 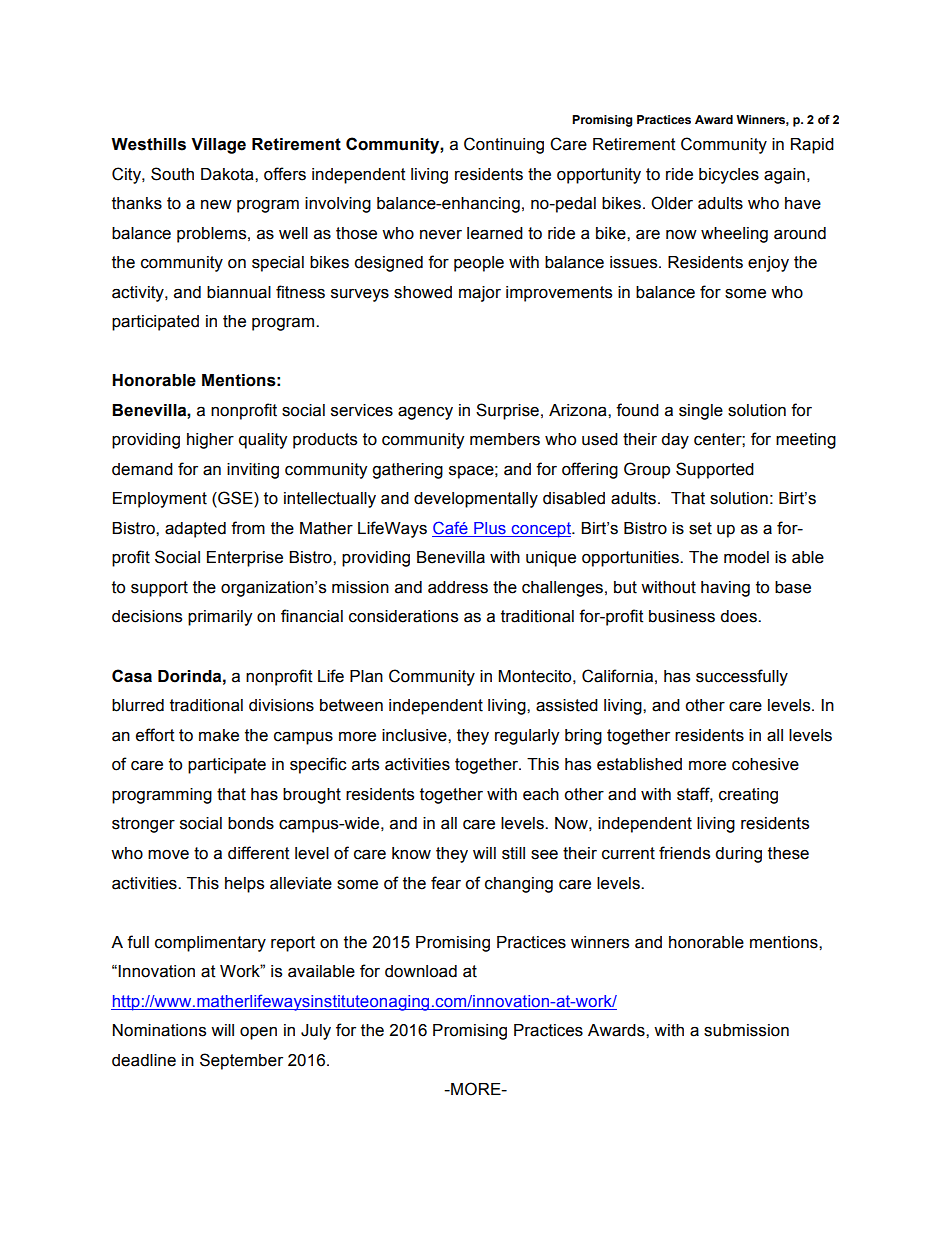 What do you see at coordinates (504, 145) in the document?
I see `Continuing` at bounding box center [504, 145].
